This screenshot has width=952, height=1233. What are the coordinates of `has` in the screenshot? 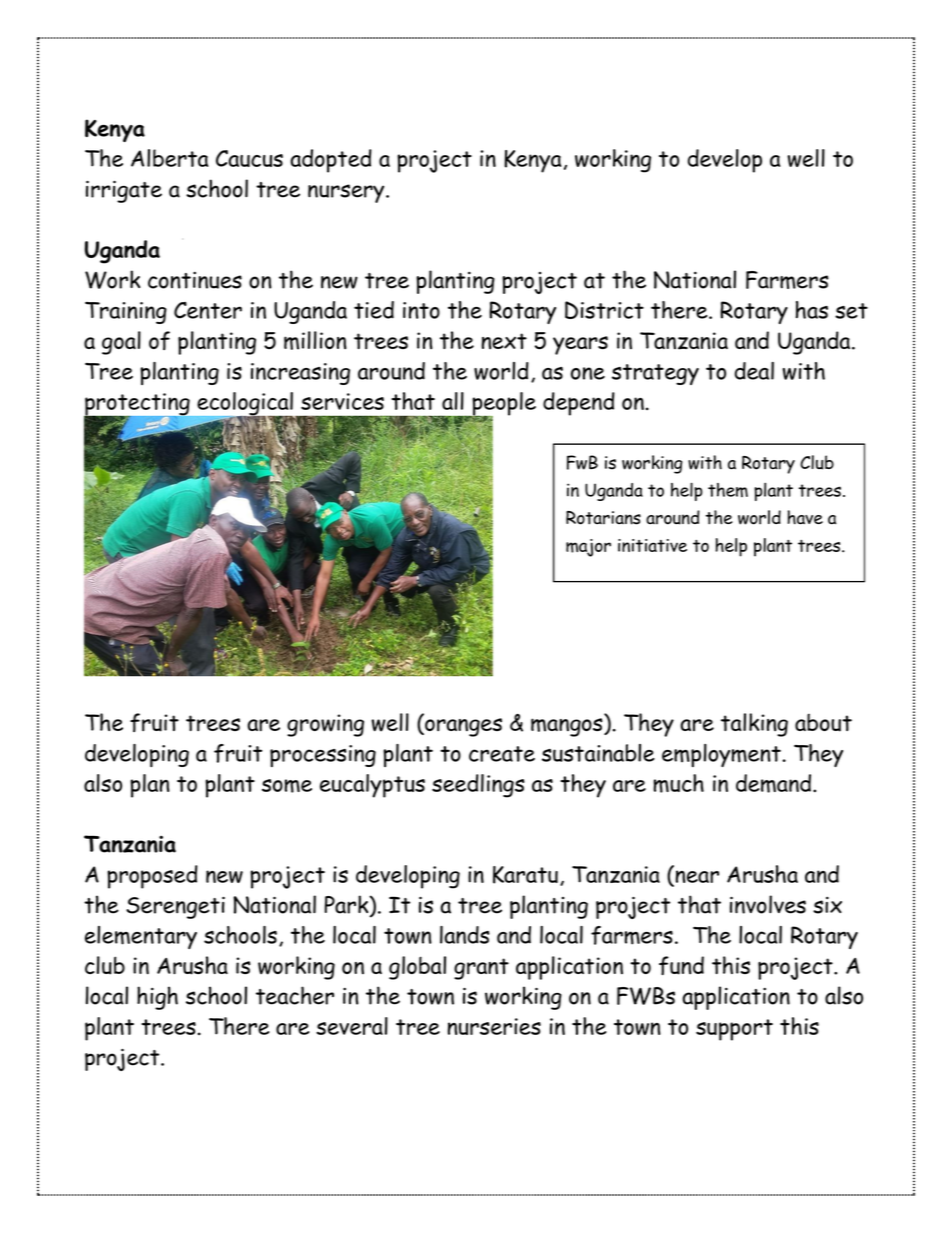 It's located at (812, 310).
